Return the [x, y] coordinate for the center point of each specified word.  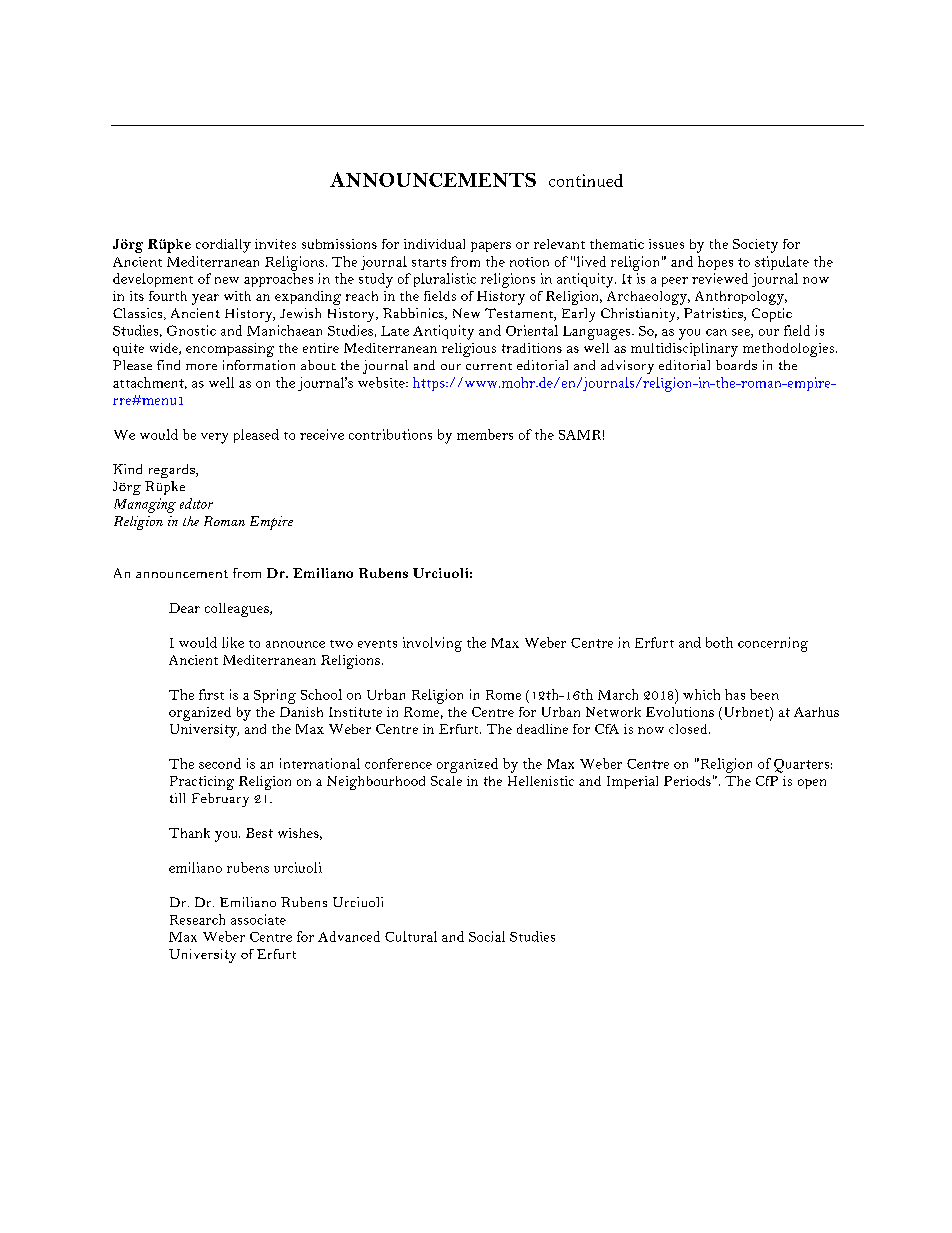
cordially [223, 246]
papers [491, 247]
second [220, 763]
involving [432, 644]
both [719, 642]
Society [755, 246]
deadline [542, 729]
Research [197, 919]
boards [736, 365]
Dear [184, 608]
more [201, 367]
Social [487, 936]
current [489, 366]
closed [689, 729]
